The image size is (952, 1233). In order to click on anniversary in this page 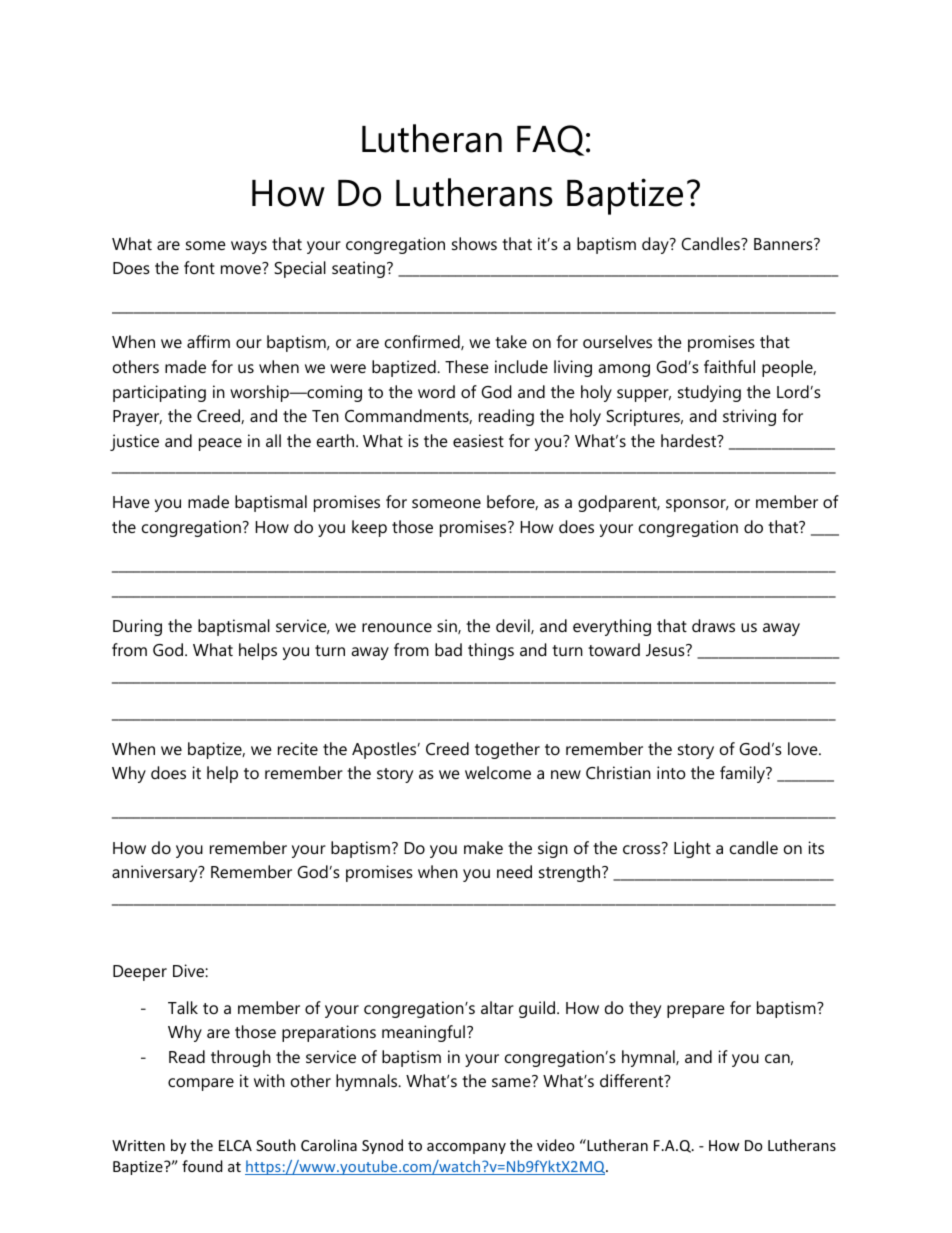, I will do `click(156, 873)`.
